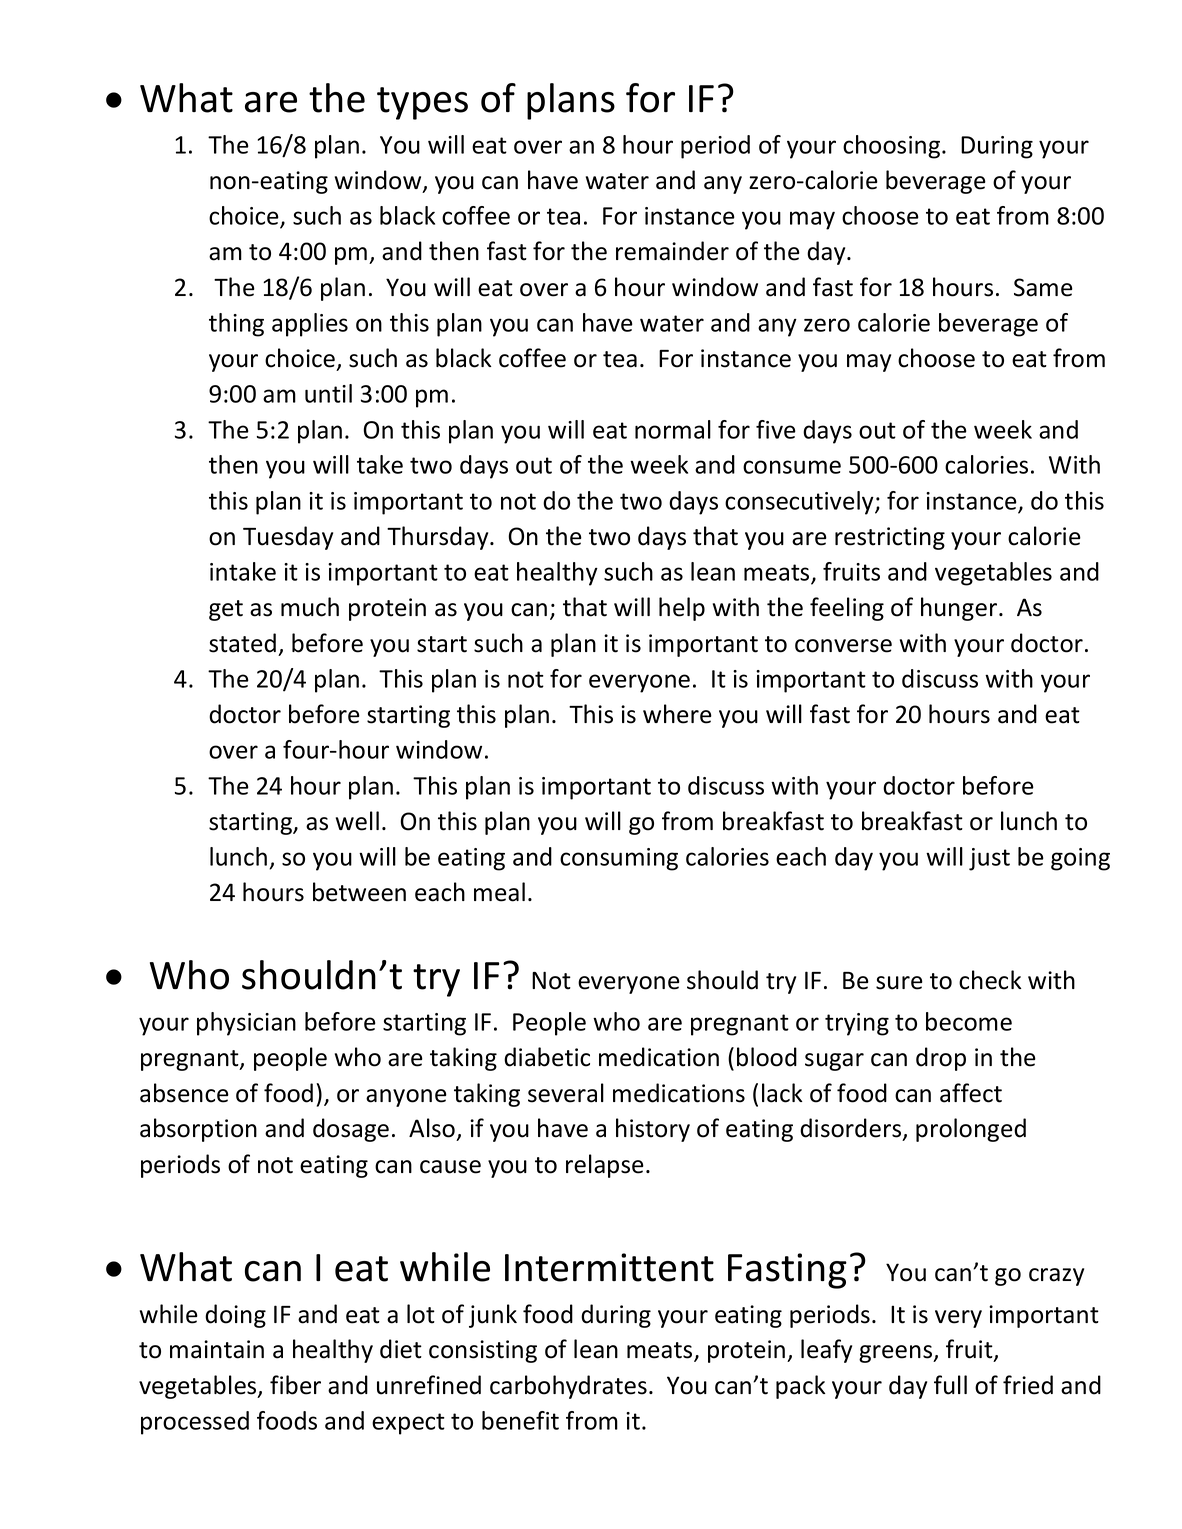 This image has width=1182, height=1529. What do you see at coordinates (422, 103) in the image?
I see `types` at bounding box center [422, 103].
